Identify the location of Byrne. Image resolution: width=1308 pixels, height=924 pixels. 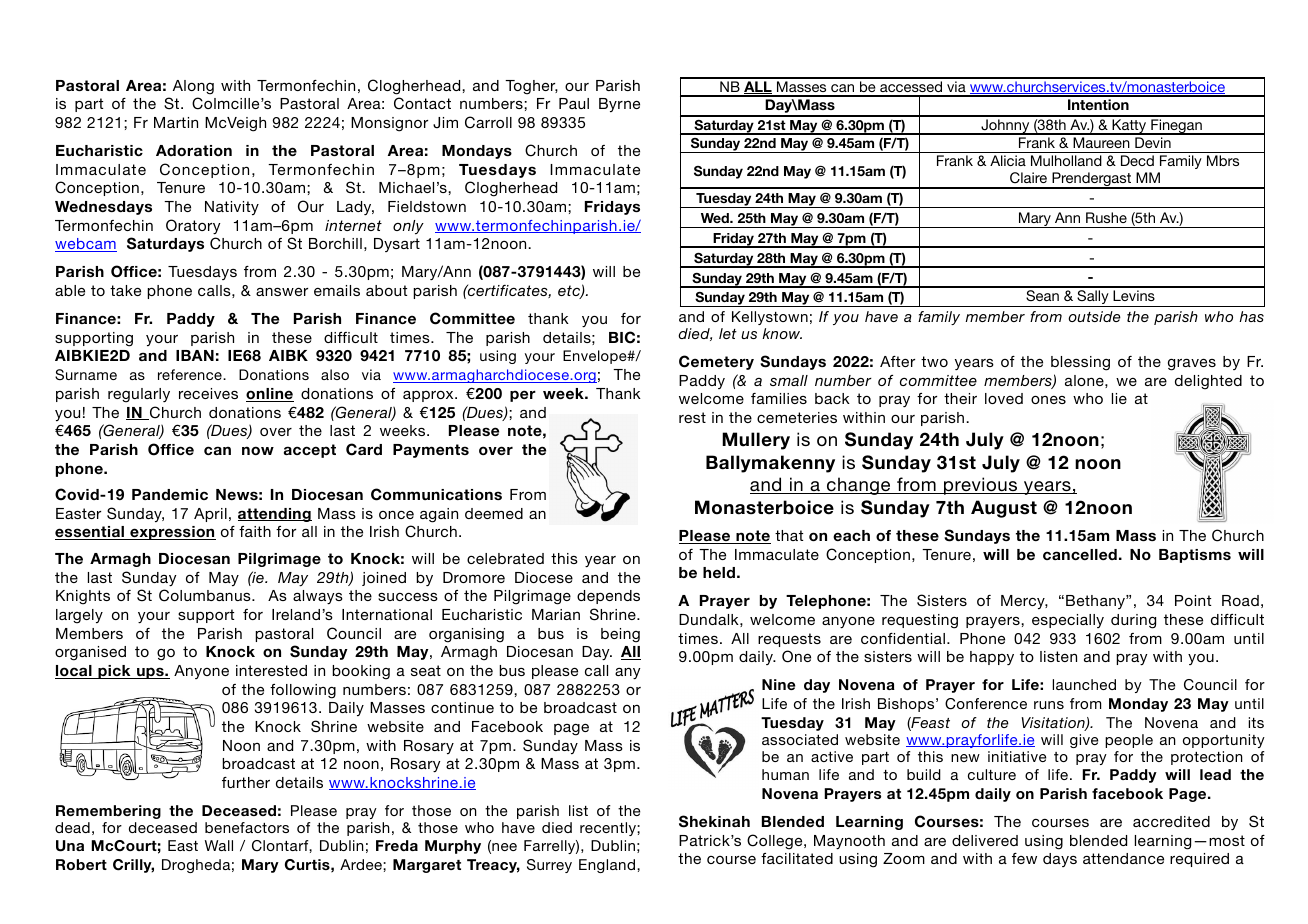
(619, 105).
